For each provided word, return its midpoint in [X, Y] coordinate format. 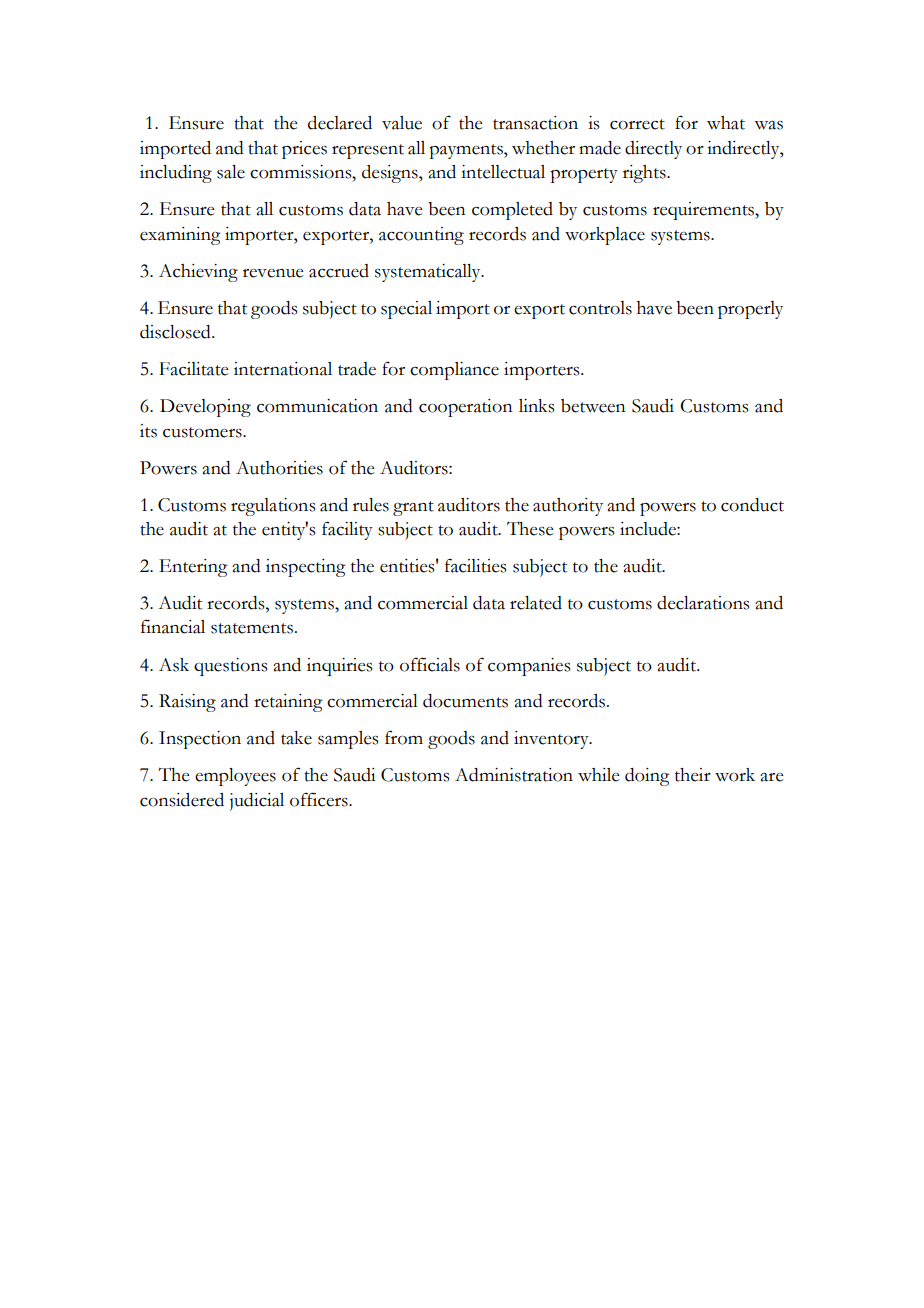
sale [231, 172]
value [402, 123]
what [726, 123]
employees [235, 777]
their [693, 775]
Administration [514, 775]
